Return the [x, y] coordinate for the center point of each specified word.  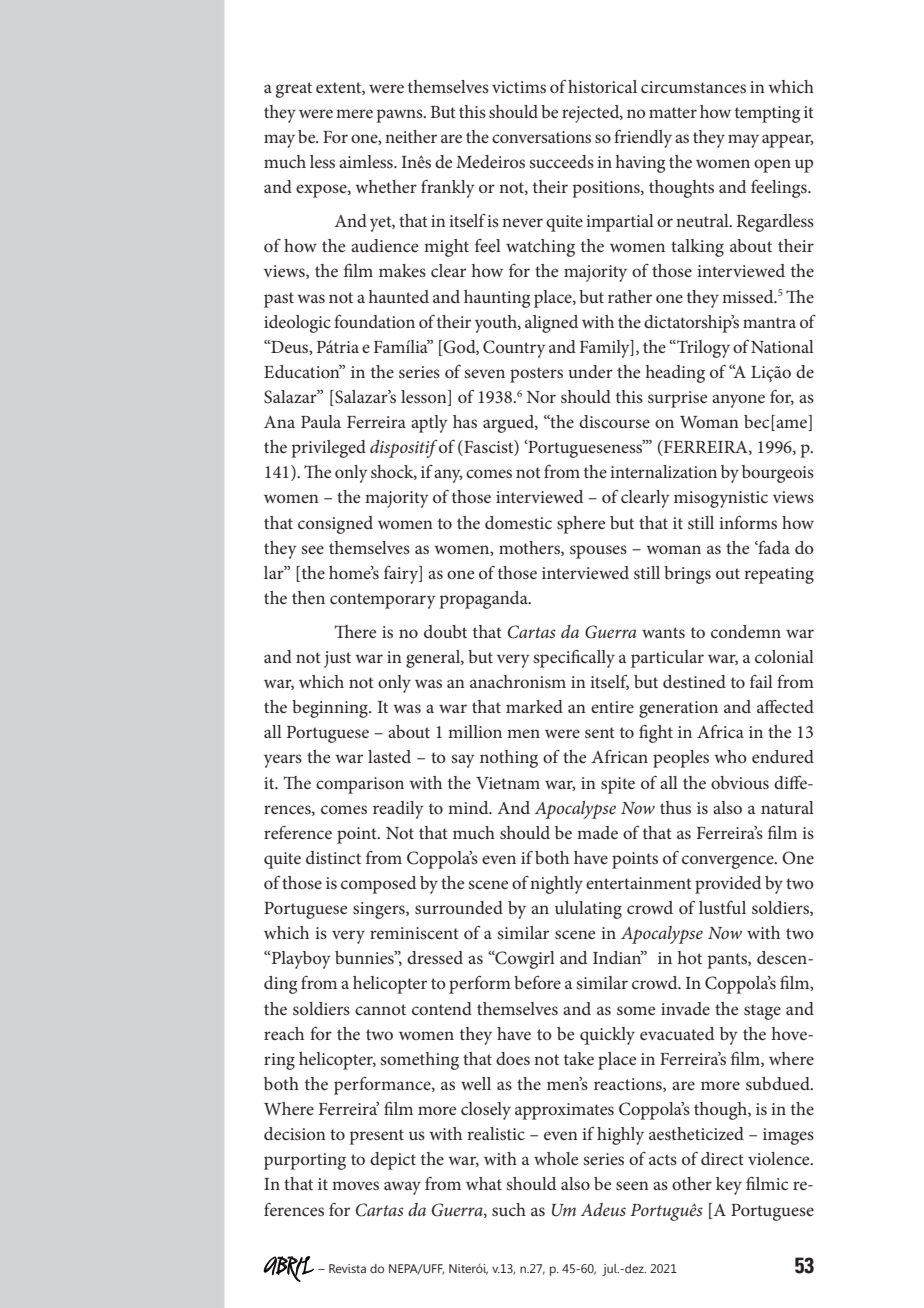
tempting [767, 114]
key [729, 1186]
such [509, 1209]
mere [354, 113]
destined [694, 681]
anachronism [518, 681]
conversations [541, 137]
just [337, 659]
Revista [347, 1268]
